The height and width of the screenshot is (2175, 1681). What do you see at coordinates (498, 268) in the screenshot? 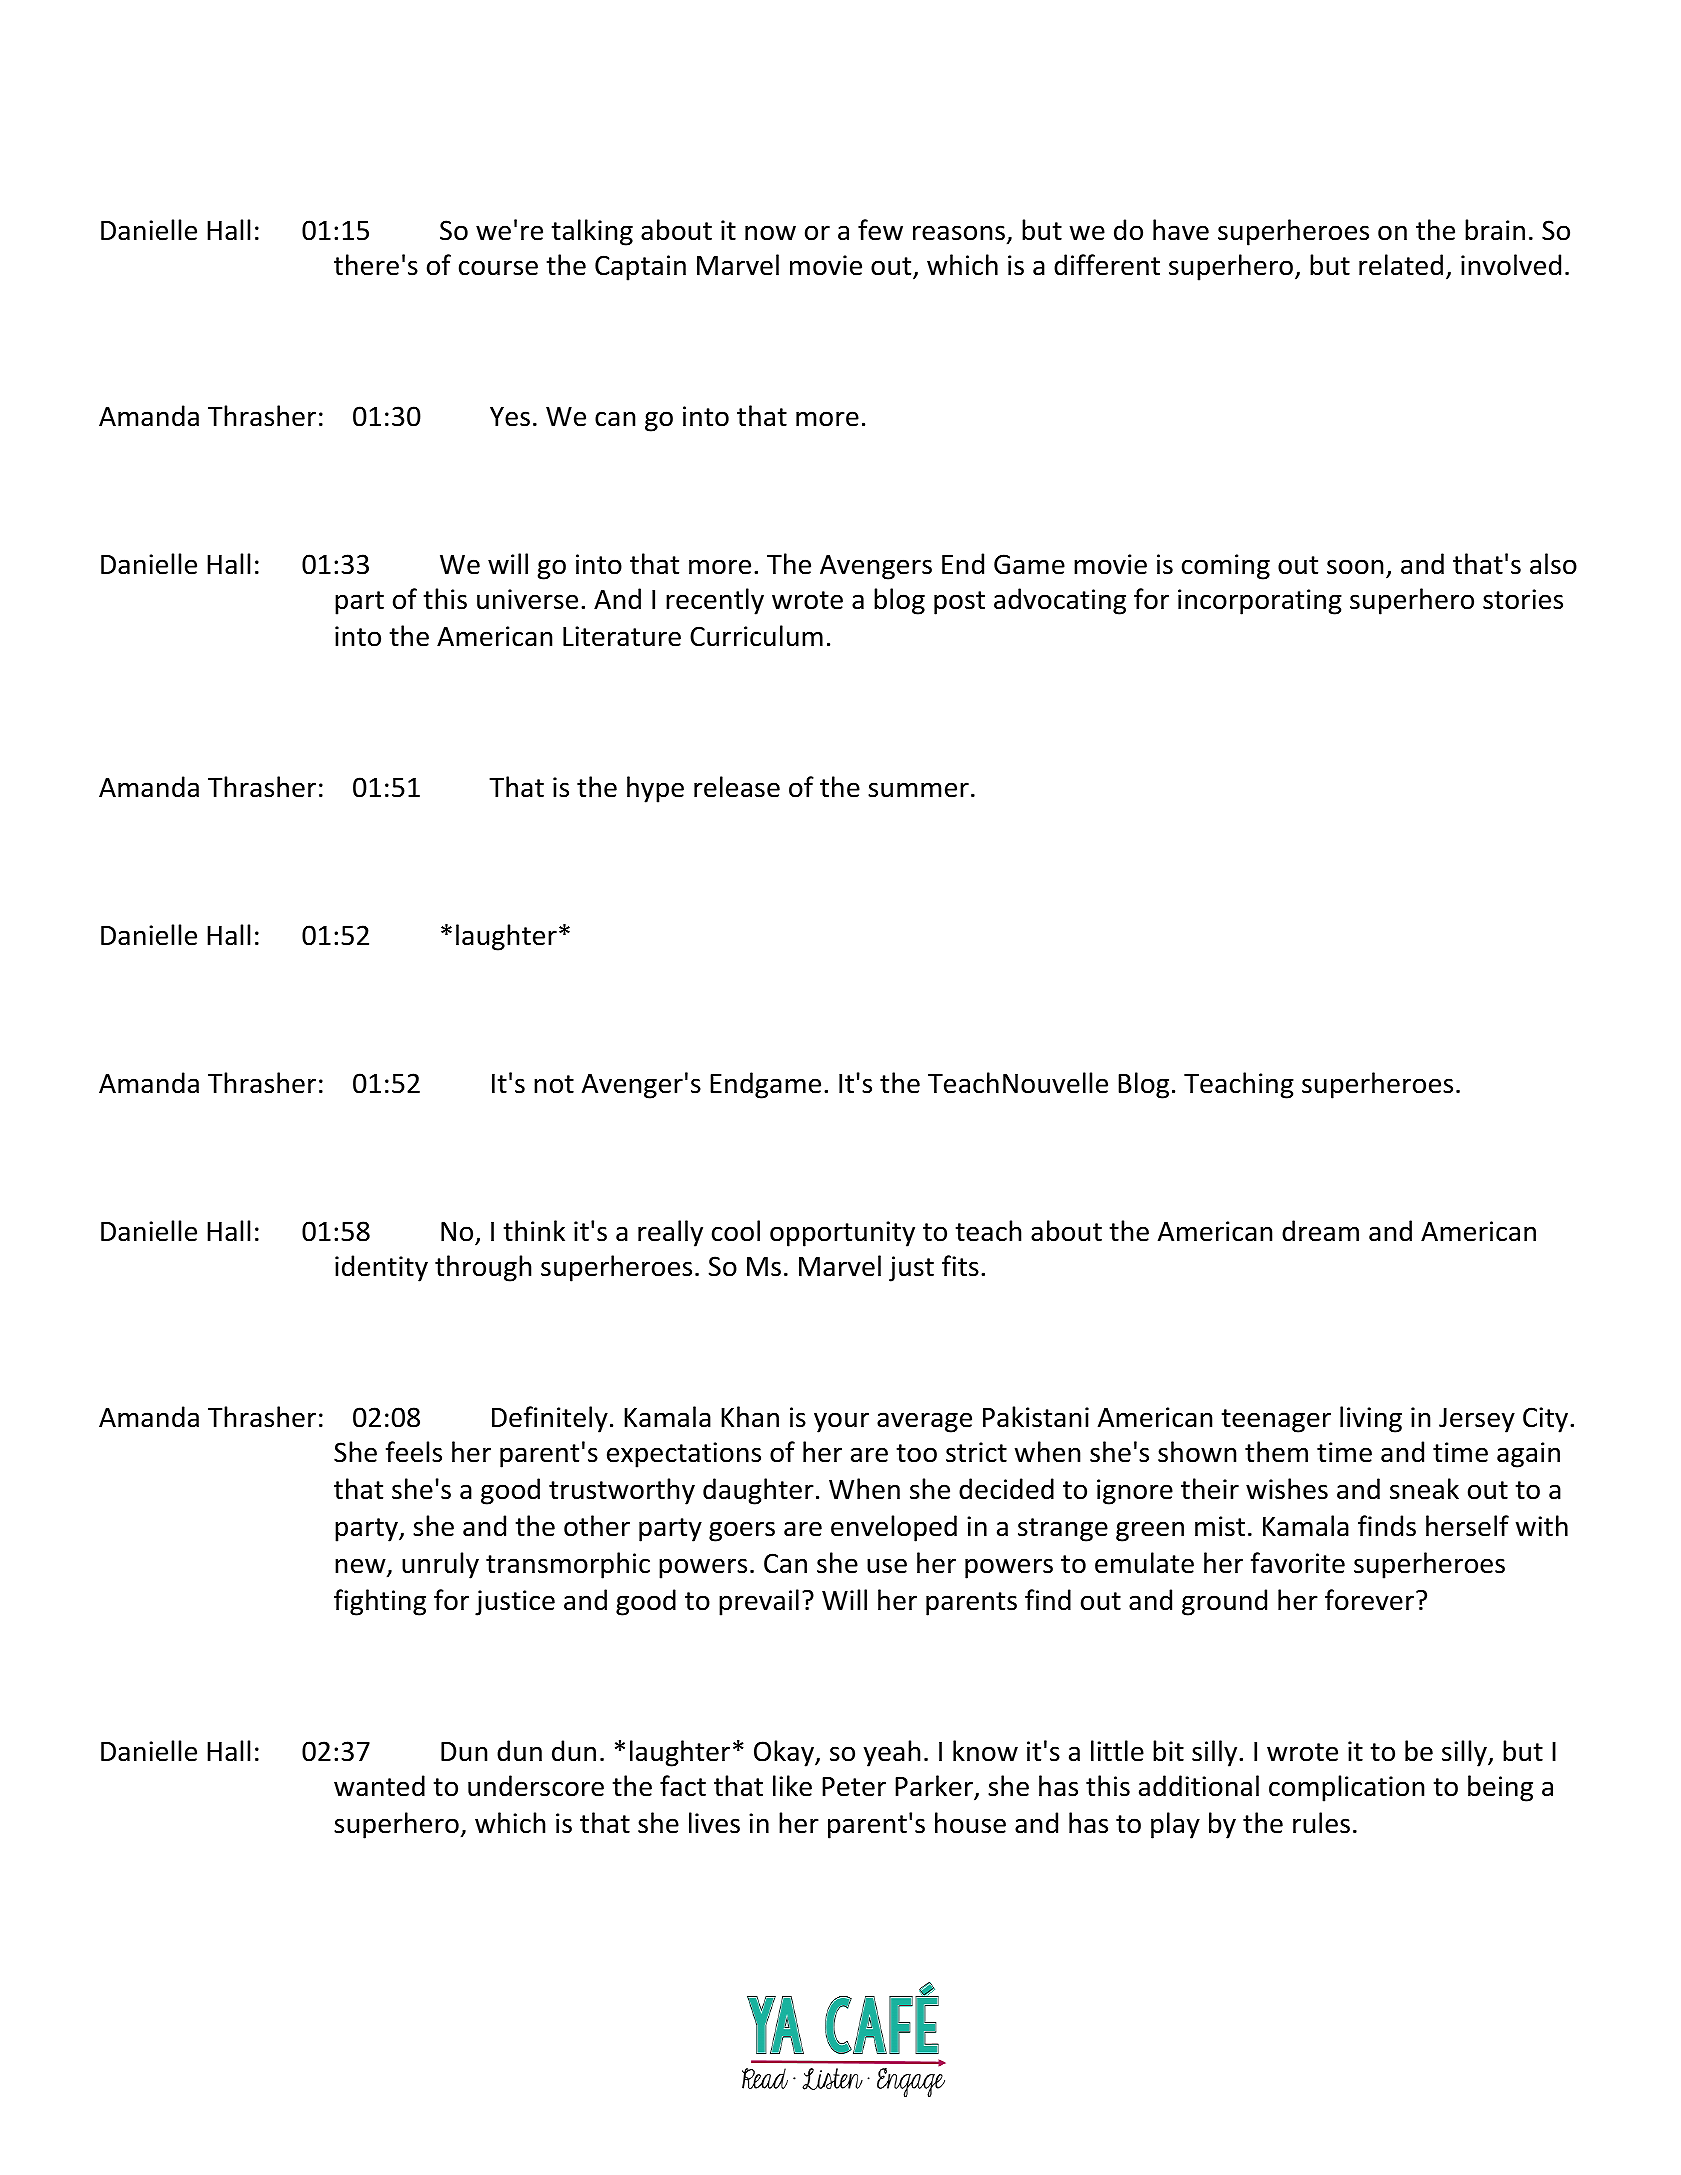
I see `course` at bounding box center [498, 268].
